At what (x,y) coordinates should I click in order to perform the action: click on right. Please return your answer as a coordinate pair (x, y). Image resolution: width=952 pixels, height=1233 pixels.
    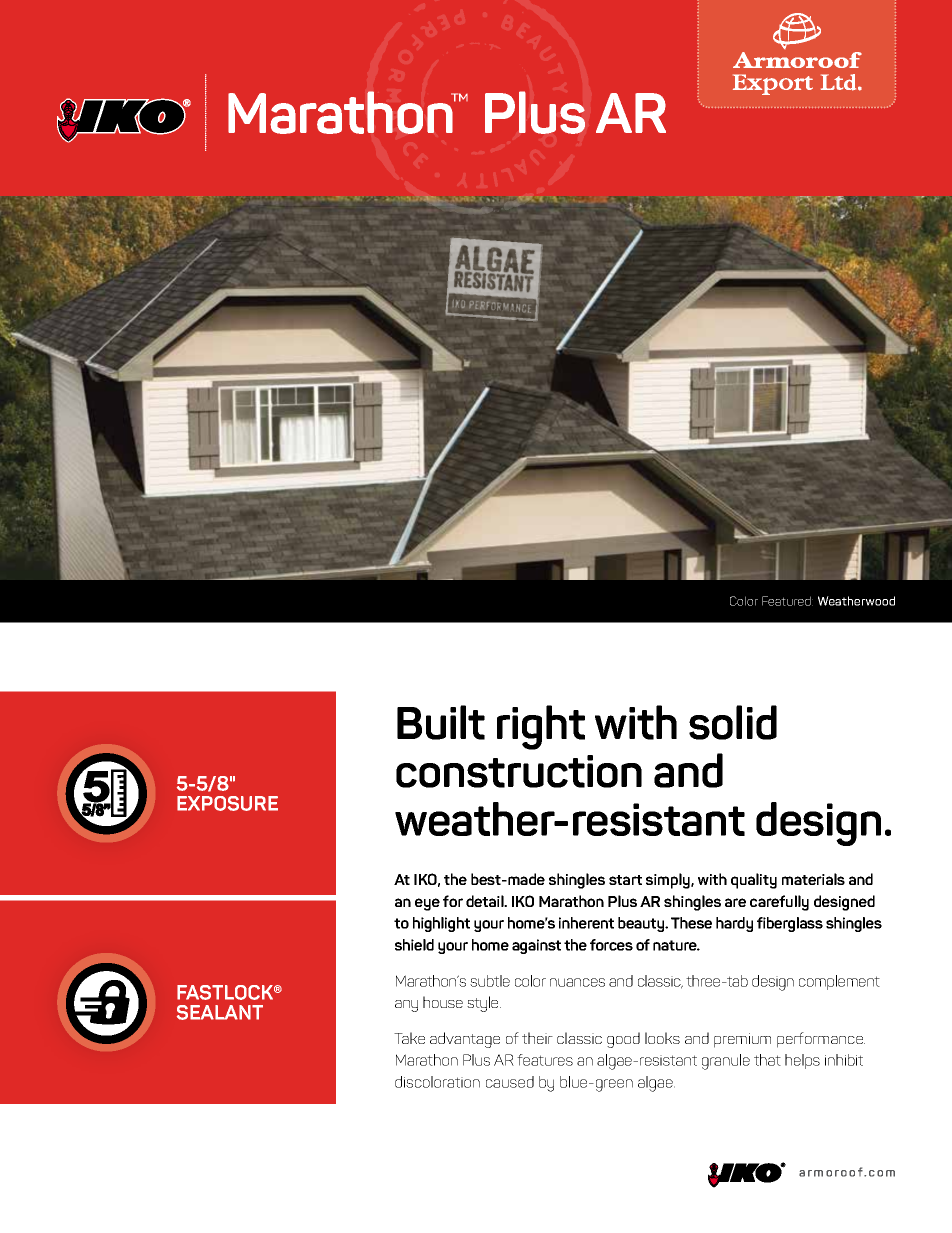
    Looking at the image, I should click on (541, 727).
